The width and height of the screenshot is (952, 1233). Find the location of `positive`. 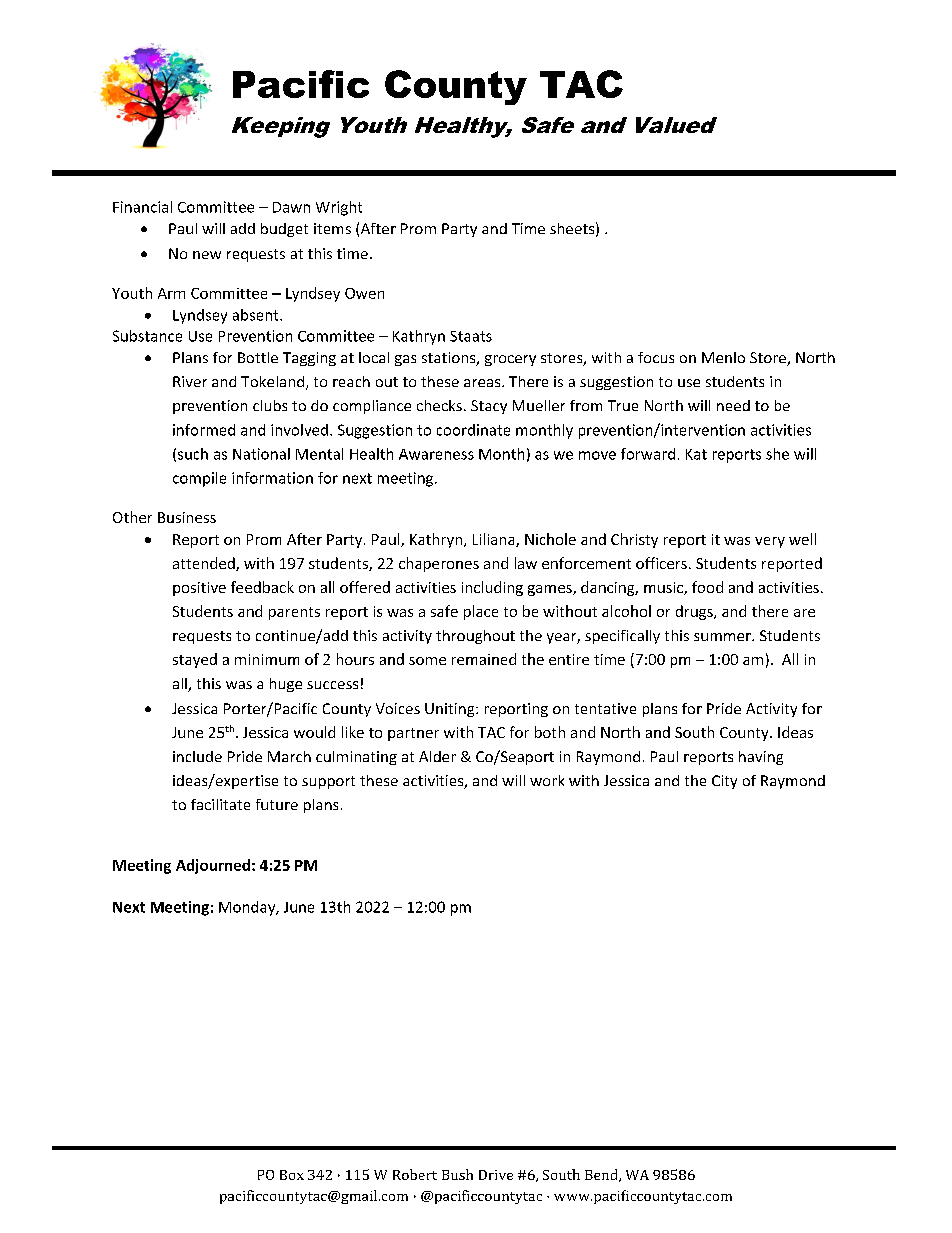

positive is located at coordinates (199, 589).
